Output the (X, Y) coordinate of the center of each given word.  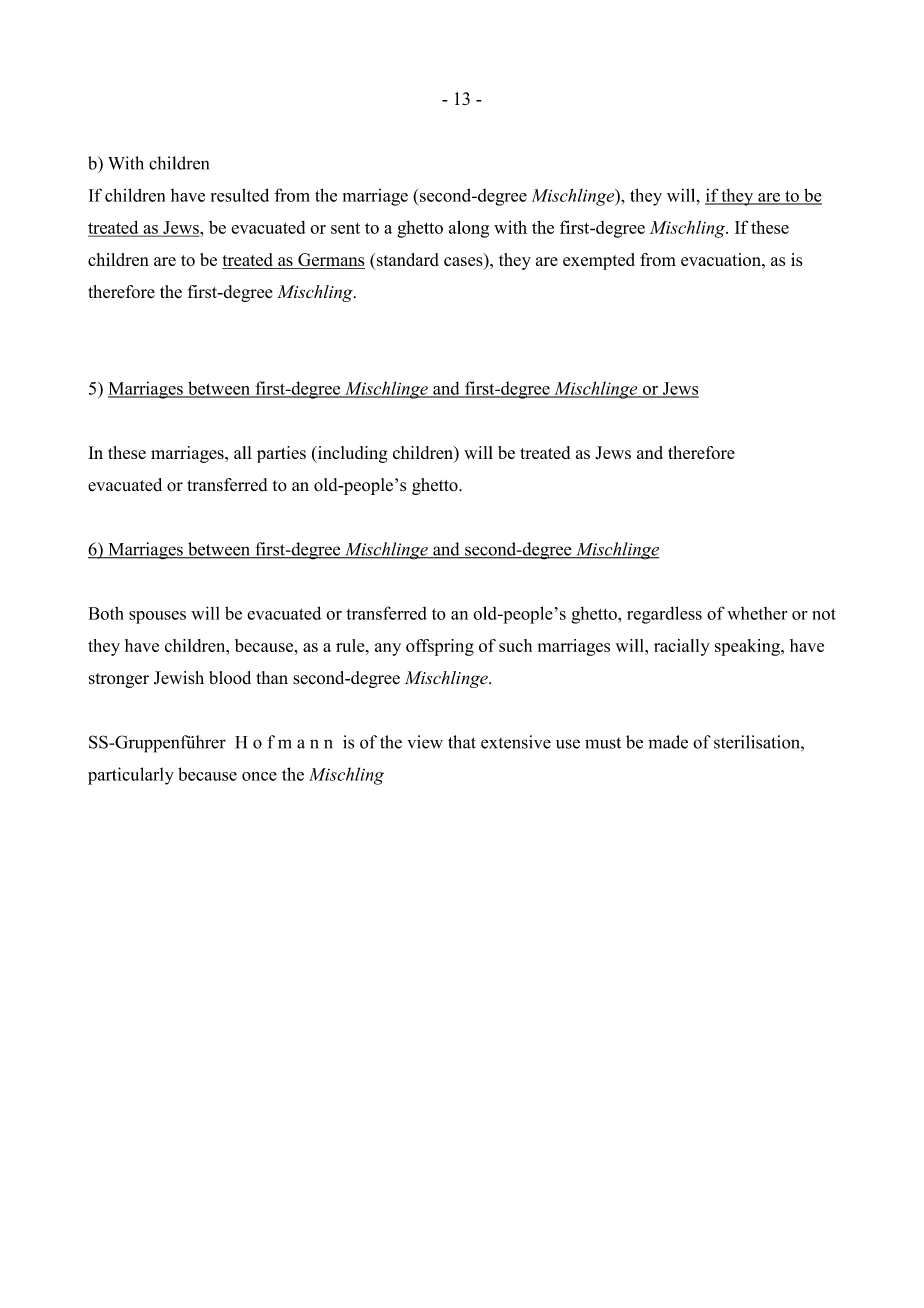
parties (281, 454)
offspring (440, 647)
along (469, 229)
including (351, 454)
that (462, 742)
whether (757, 613)
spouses (157, 617)
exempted (599, 261)
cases (464, 263)
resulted (240, 195)
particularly (131, 776)
